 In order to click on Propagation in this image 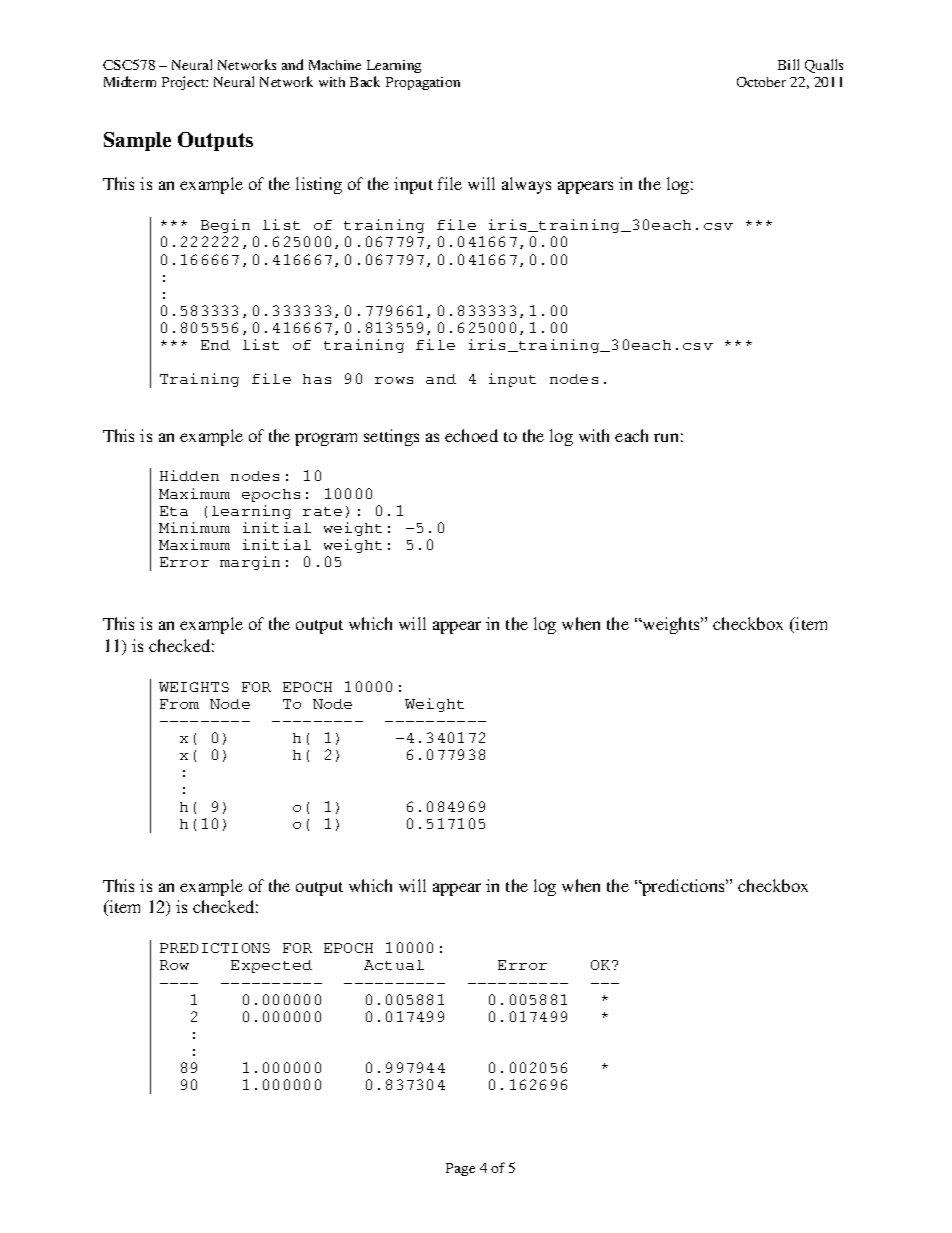, I will do `click(423, 83)`.
